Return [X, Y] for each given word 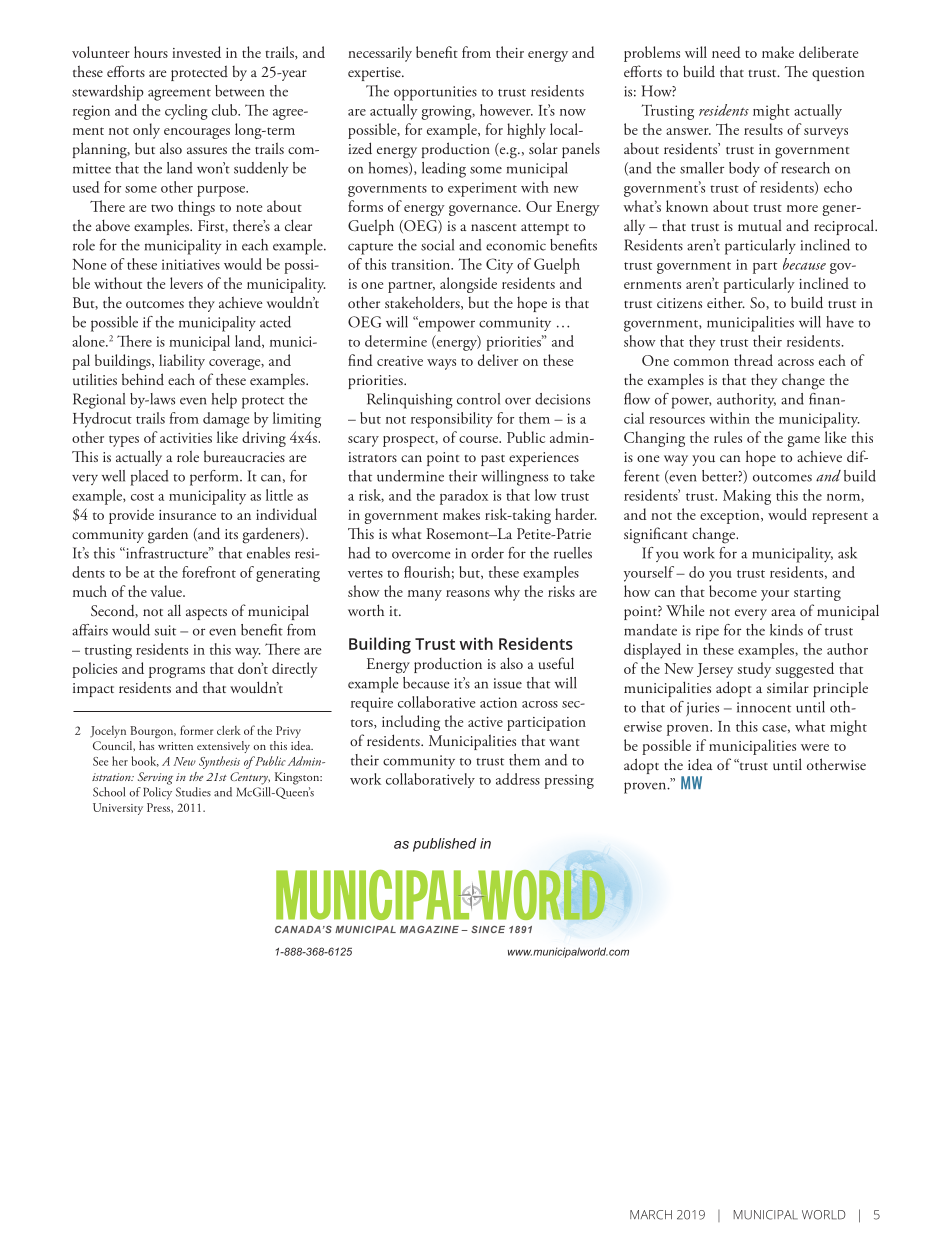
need [726, 52]
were [815, 747]
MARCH [651, 1215]
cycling [186, 112]
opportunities [435, 93]
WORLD [824, 1215]
